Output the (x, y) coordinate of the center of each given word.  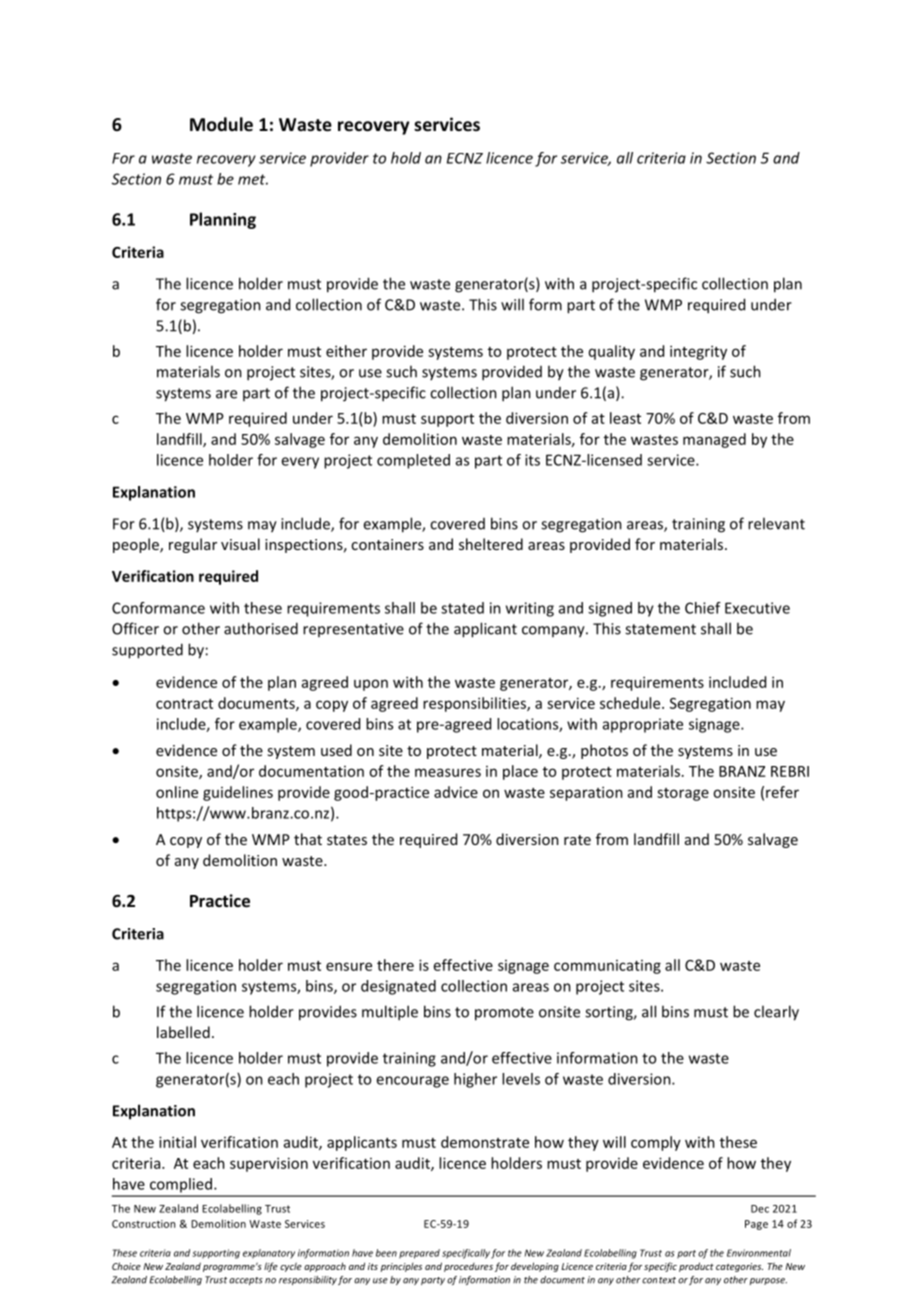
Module (221, 124)
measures (448, 772)
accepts (246, 1281)
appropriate (643, 725)
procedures (468, 1267)
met (253, 179)
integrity (698, 352)
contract (184, 704)
